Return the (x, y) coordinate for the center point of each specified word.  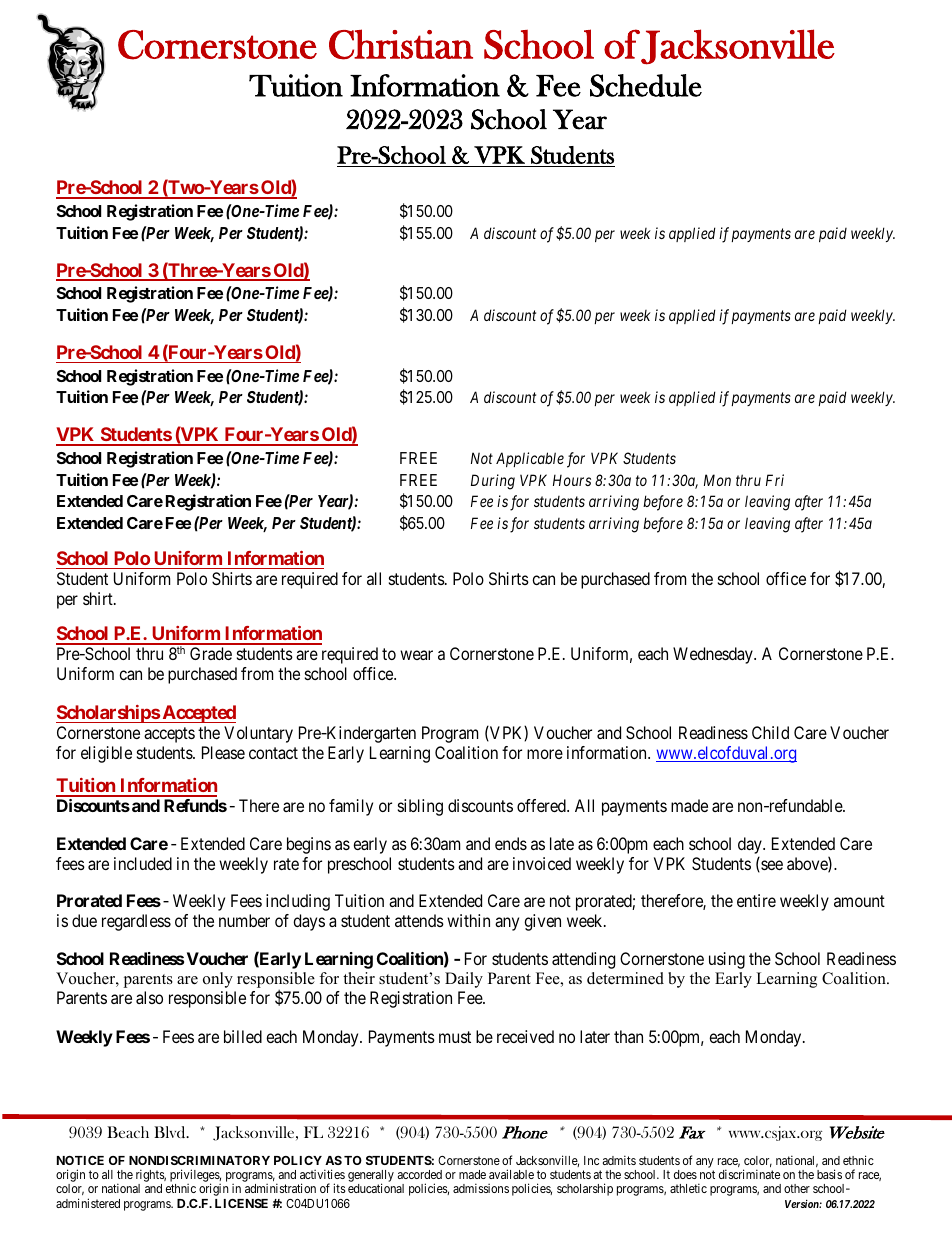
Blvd (171, 1132)
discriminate (749, 1174)
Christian (401, 44)
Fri (775, 480)
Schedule (646, 85)
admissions (481, 1188)
